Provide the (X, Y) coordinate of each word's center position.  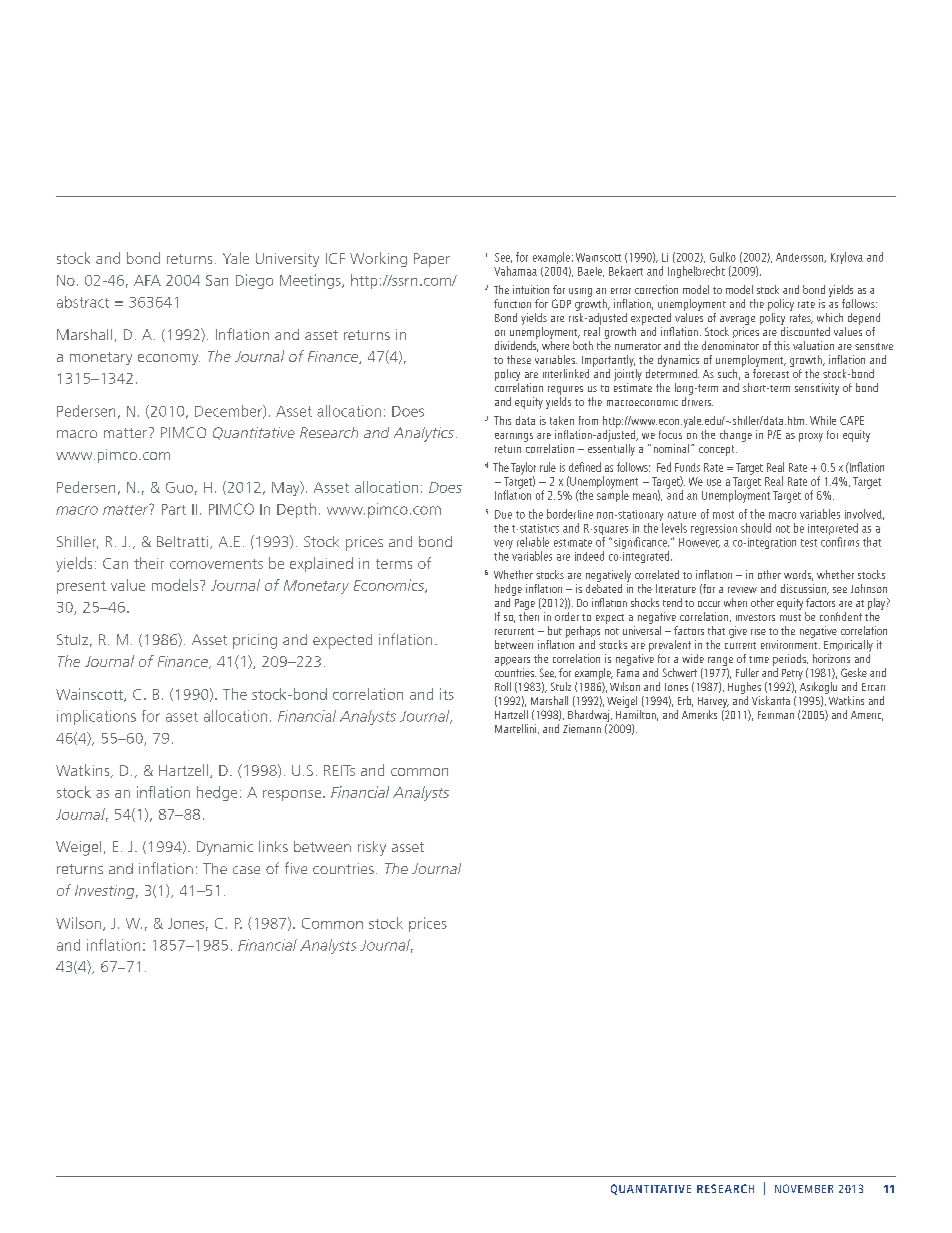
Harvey (713, 702)
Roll (503, 686)
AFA (147, 280)
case (246, 870)
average (737, 320)
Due (503, 514)
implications (96, 717)
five (296, 868)
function (512, 303)
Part (174, 509)
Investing (106, 892)
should (756, 528)
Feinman (776, 715)
